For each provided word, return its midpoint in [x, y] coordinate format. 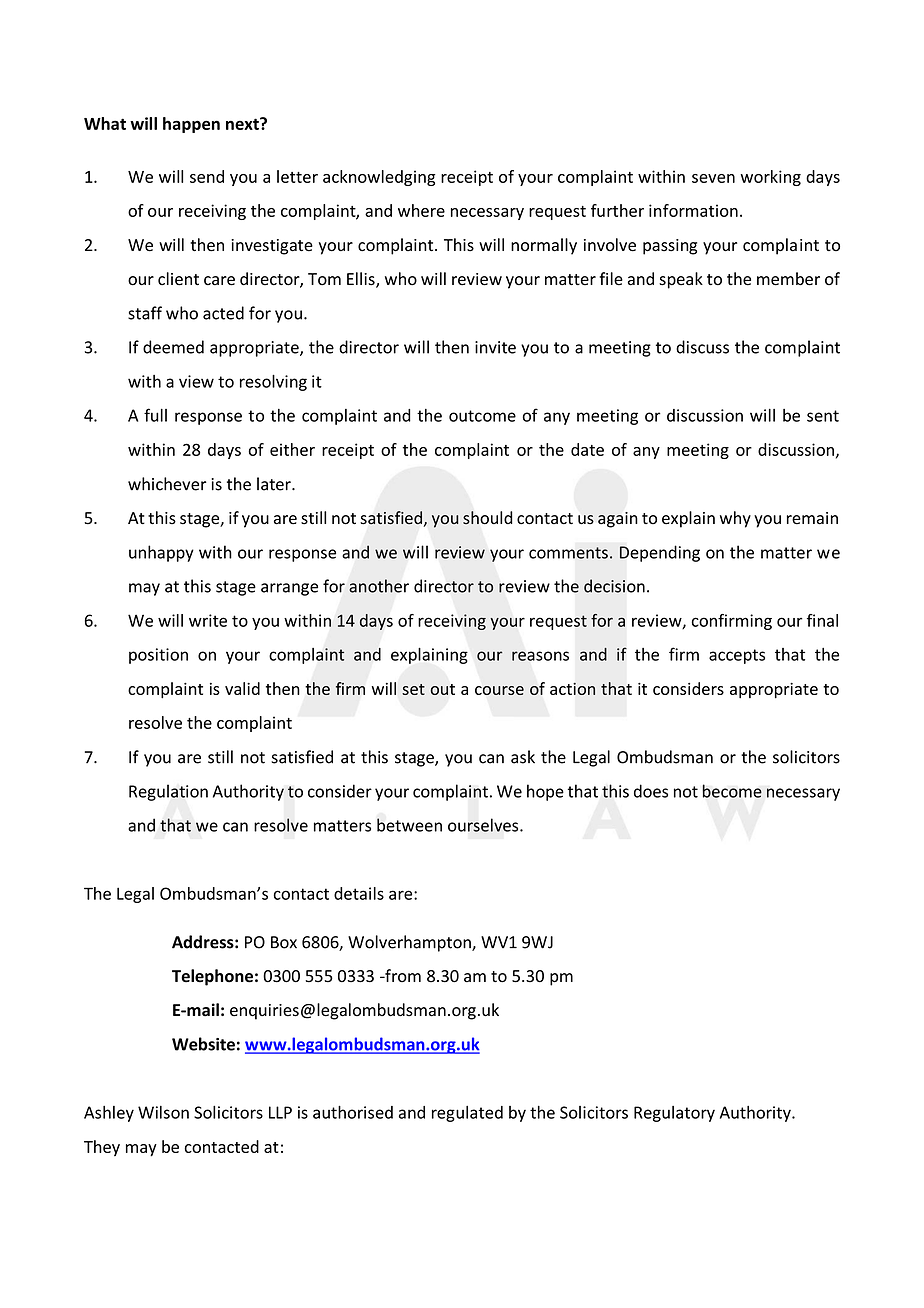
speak [681, 280]
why [735, 519]
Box [284, 942]
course [499, 690]
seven [713, 178]
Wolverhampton [410, 943]
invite [495, 347]
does [651, 791]
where [421, 210]
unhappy [161, 553]
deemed [173, 347]
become [732, 791]
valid [242, 688]
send [207, 176]
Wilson [163, 1112]
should [488, 518]
